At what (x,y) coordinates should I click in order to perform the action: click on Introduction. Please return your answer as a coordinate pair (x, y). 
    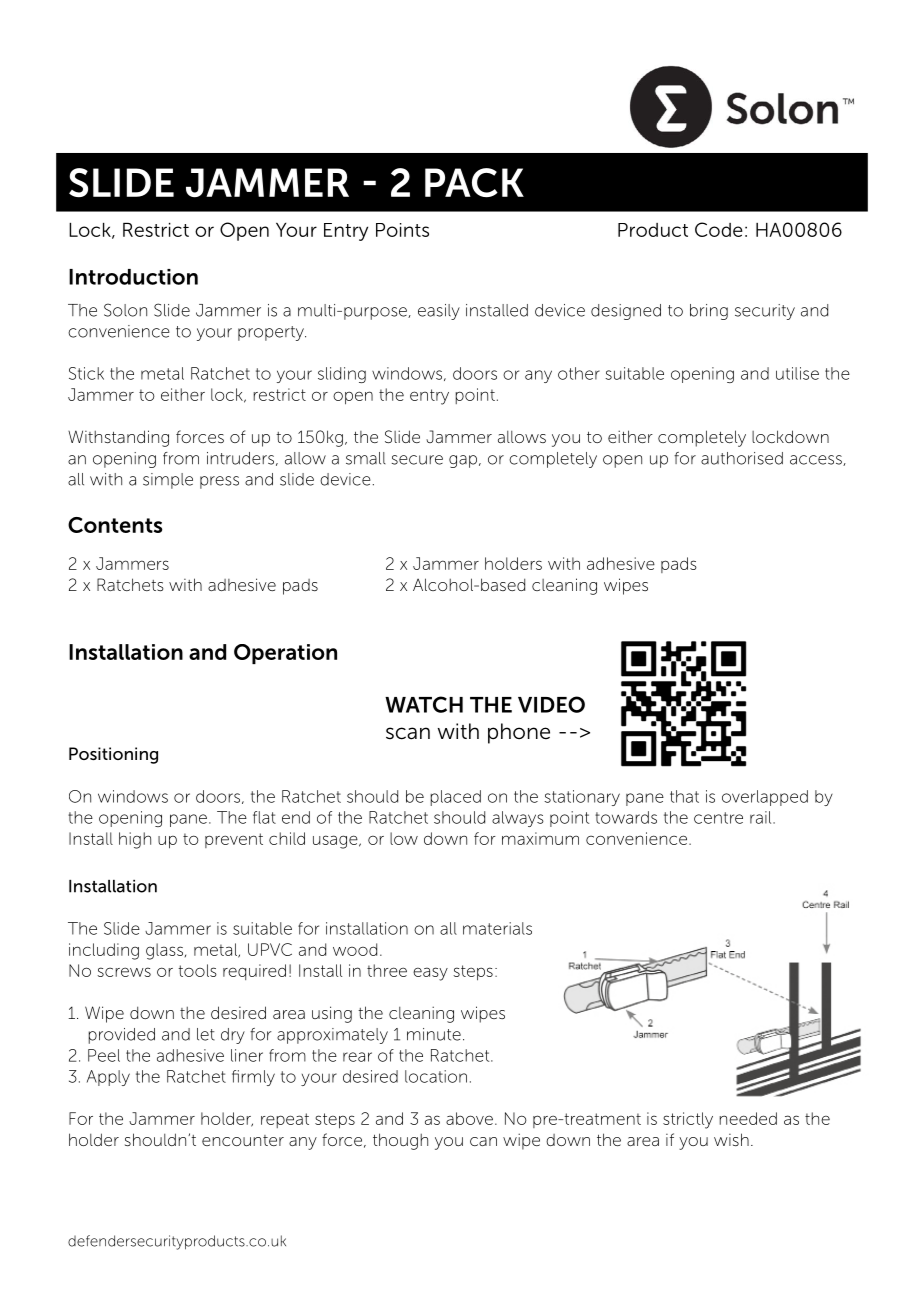
    Looking at the image, I should click on (133, 277).
